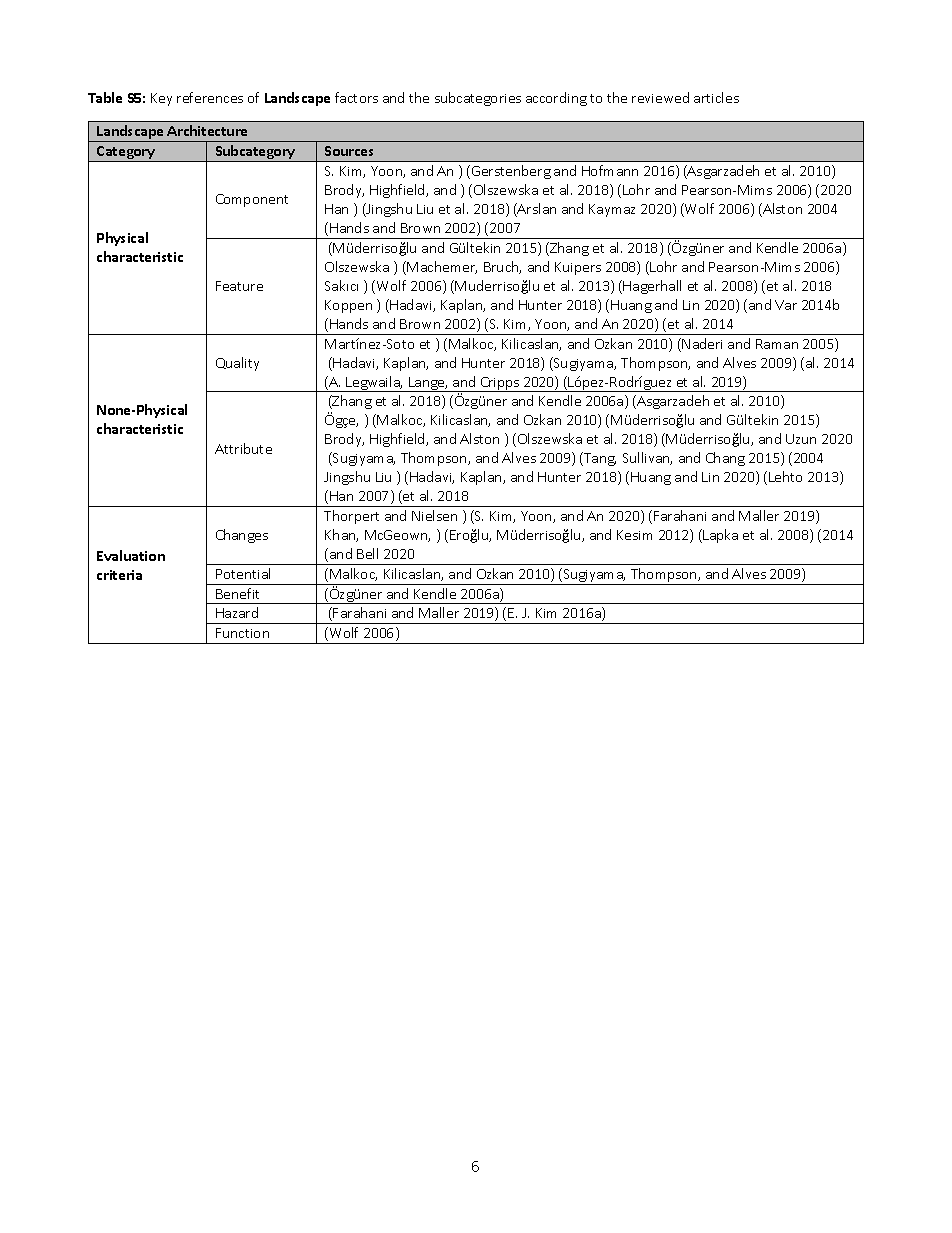 This document has height=1233, width=952. What do you see at coordinates (716, 97) in the document?
I see `articles` at bounding box center [716, 97].
